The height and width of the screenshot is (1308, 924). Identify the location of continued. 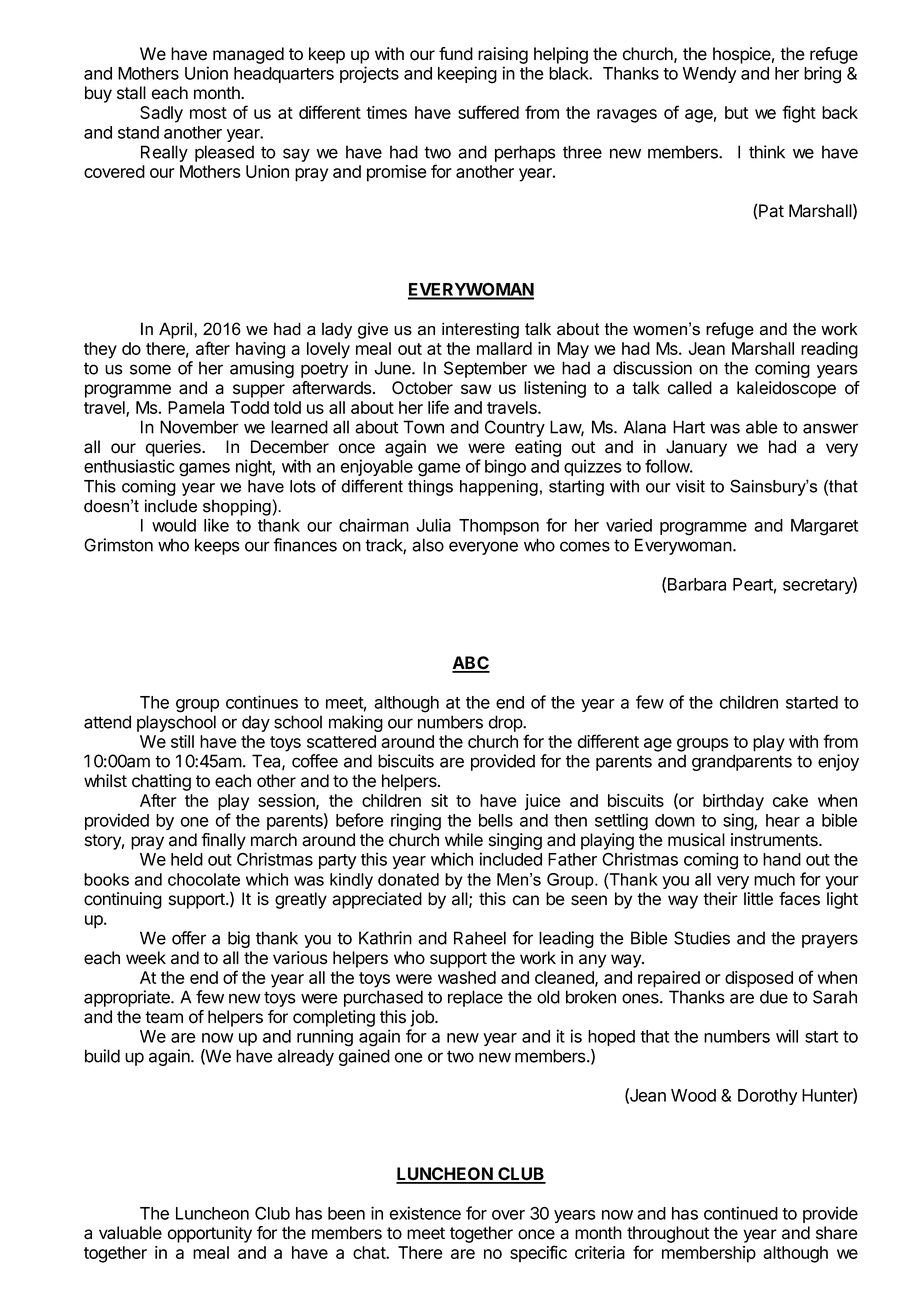
(741, 1213).
